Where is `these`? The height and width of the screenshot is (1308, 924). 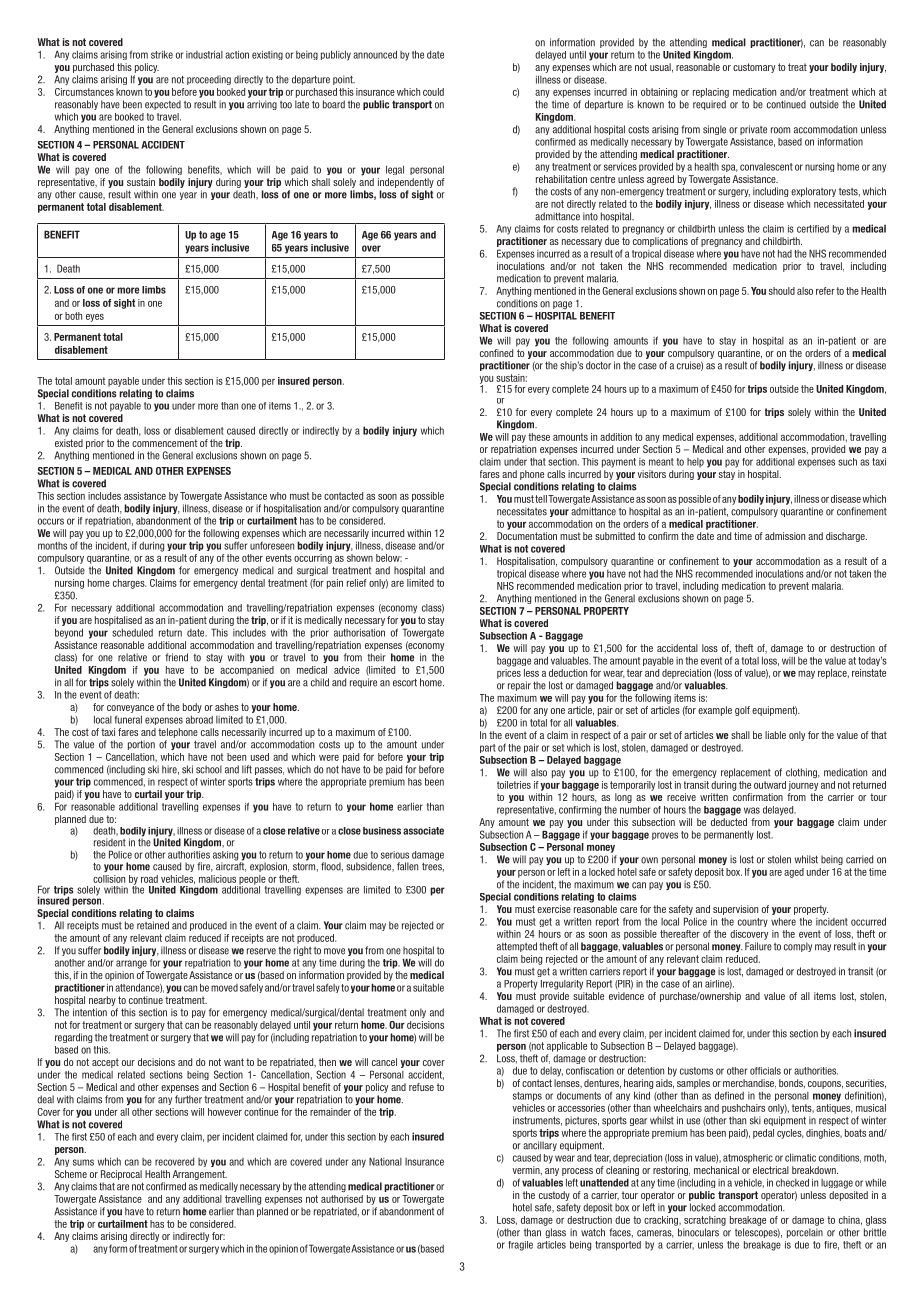
these is located at coordinates (539, 437).
